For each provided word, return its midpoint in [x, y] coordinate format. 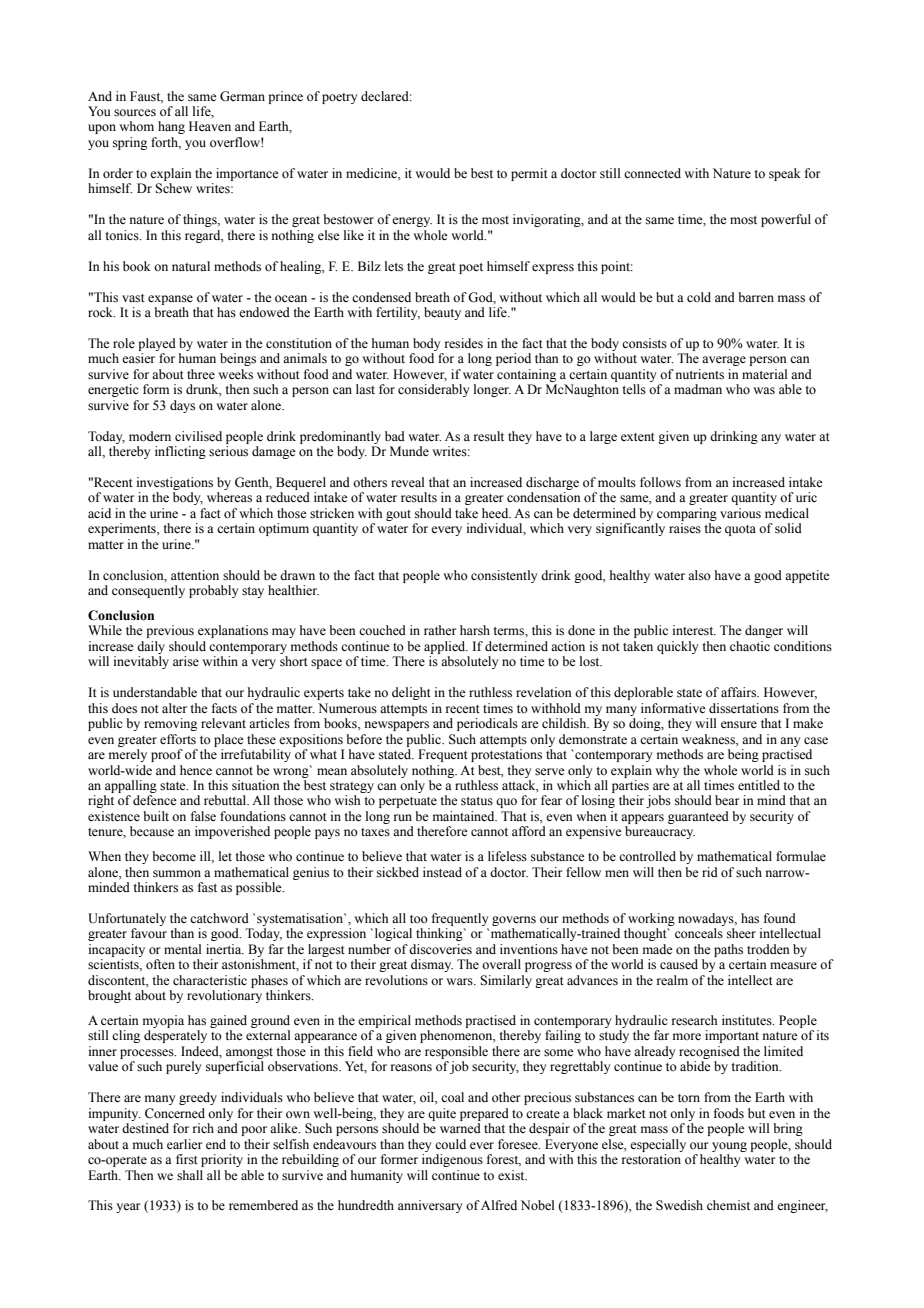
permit [529, 174]
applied [446, 647]
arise [186, 661]
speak [785, 174]
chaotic [750, 646]
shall [190, 1175]
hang [171, 127]
